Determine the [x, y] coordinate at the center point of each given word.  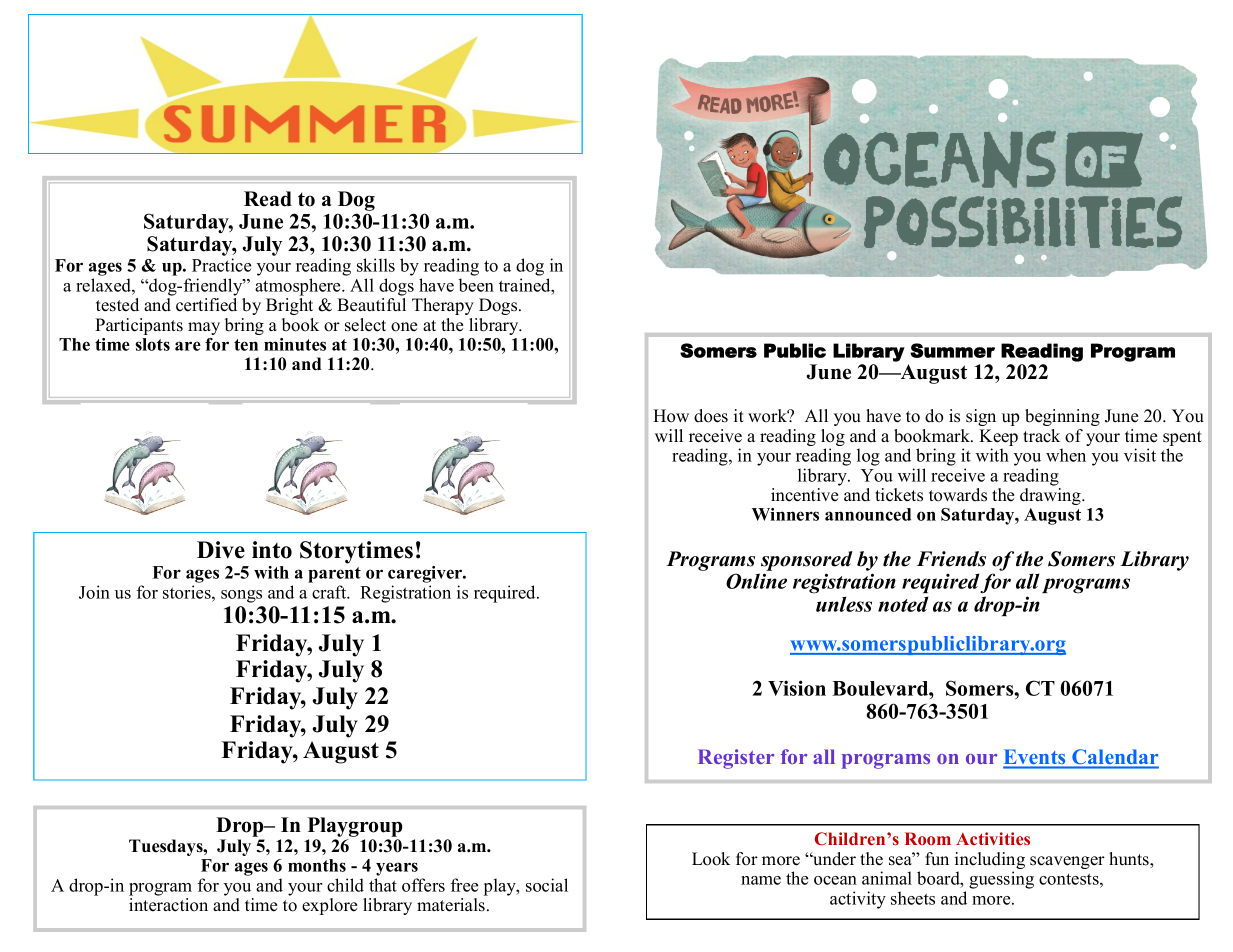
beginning [1062, 417]
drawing [1051, 496]
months [317, 865]
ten [246, 345]
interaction [168, 905]
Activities [993, 838]
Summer [952, 350]
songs [241, 596]
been [476, 285]
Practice [221, 265]
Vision [797, 688]
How [671, 416]
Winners [785, 514]
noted [903, 604]
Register [736, 759]
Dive [221, 550]
